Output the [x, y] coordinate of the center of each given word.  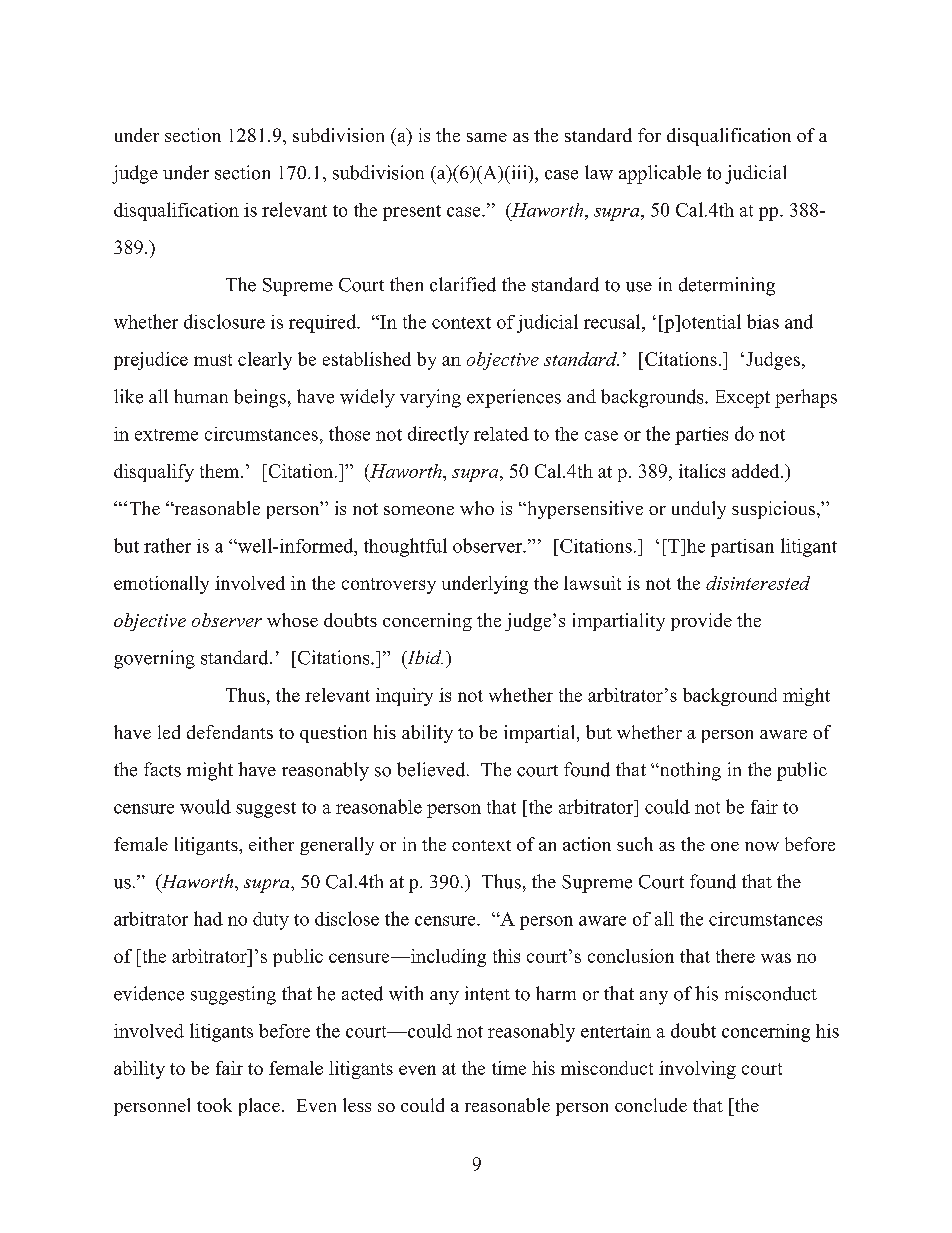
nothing [689, 771]
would [205, 806]
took [214, 1105]
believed [432, 769]
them [221, 471]
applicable [660, 174]
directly [438, 435]
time [509, 1068]
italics [702, 471]
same [487, 137]
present [412, 213]
